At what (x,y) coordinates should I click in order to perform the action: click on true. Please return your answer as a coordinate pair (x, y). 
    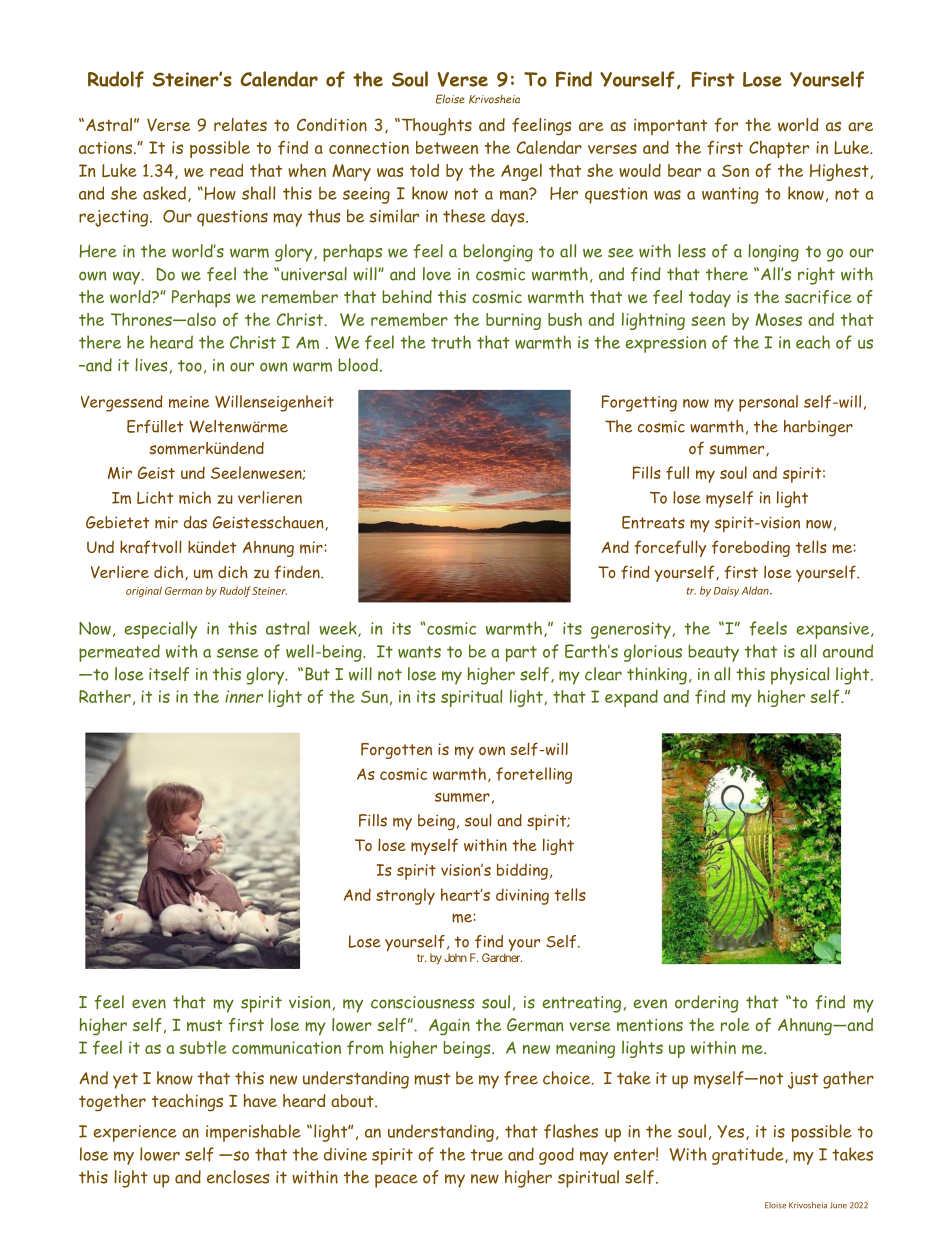
    Looking at the image, I should click on (487, 1155).
